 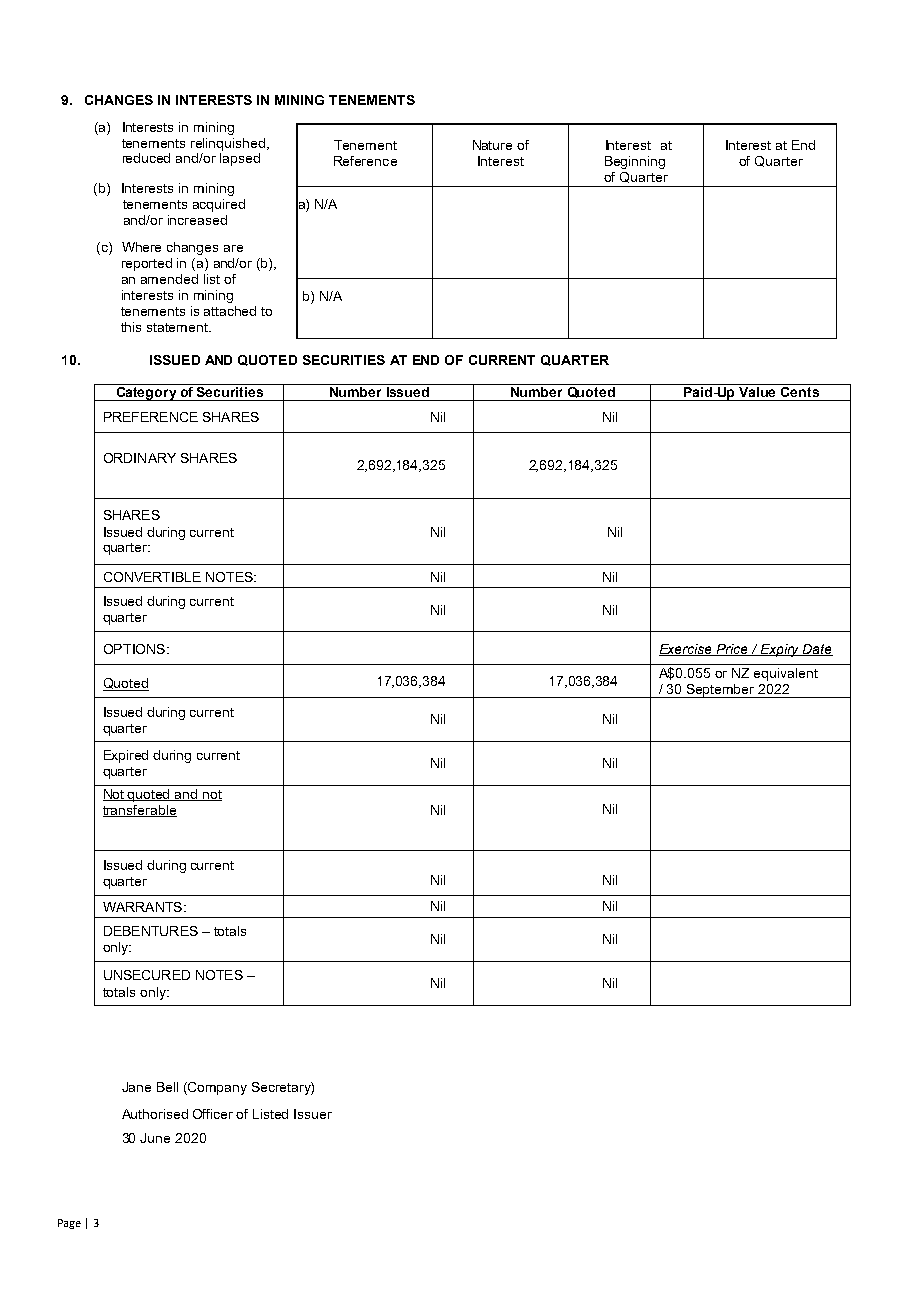 What do you see at coordinates (134, 649) in the screenshot?
I see `OPTIONS` at bounding box center [134, 649].
